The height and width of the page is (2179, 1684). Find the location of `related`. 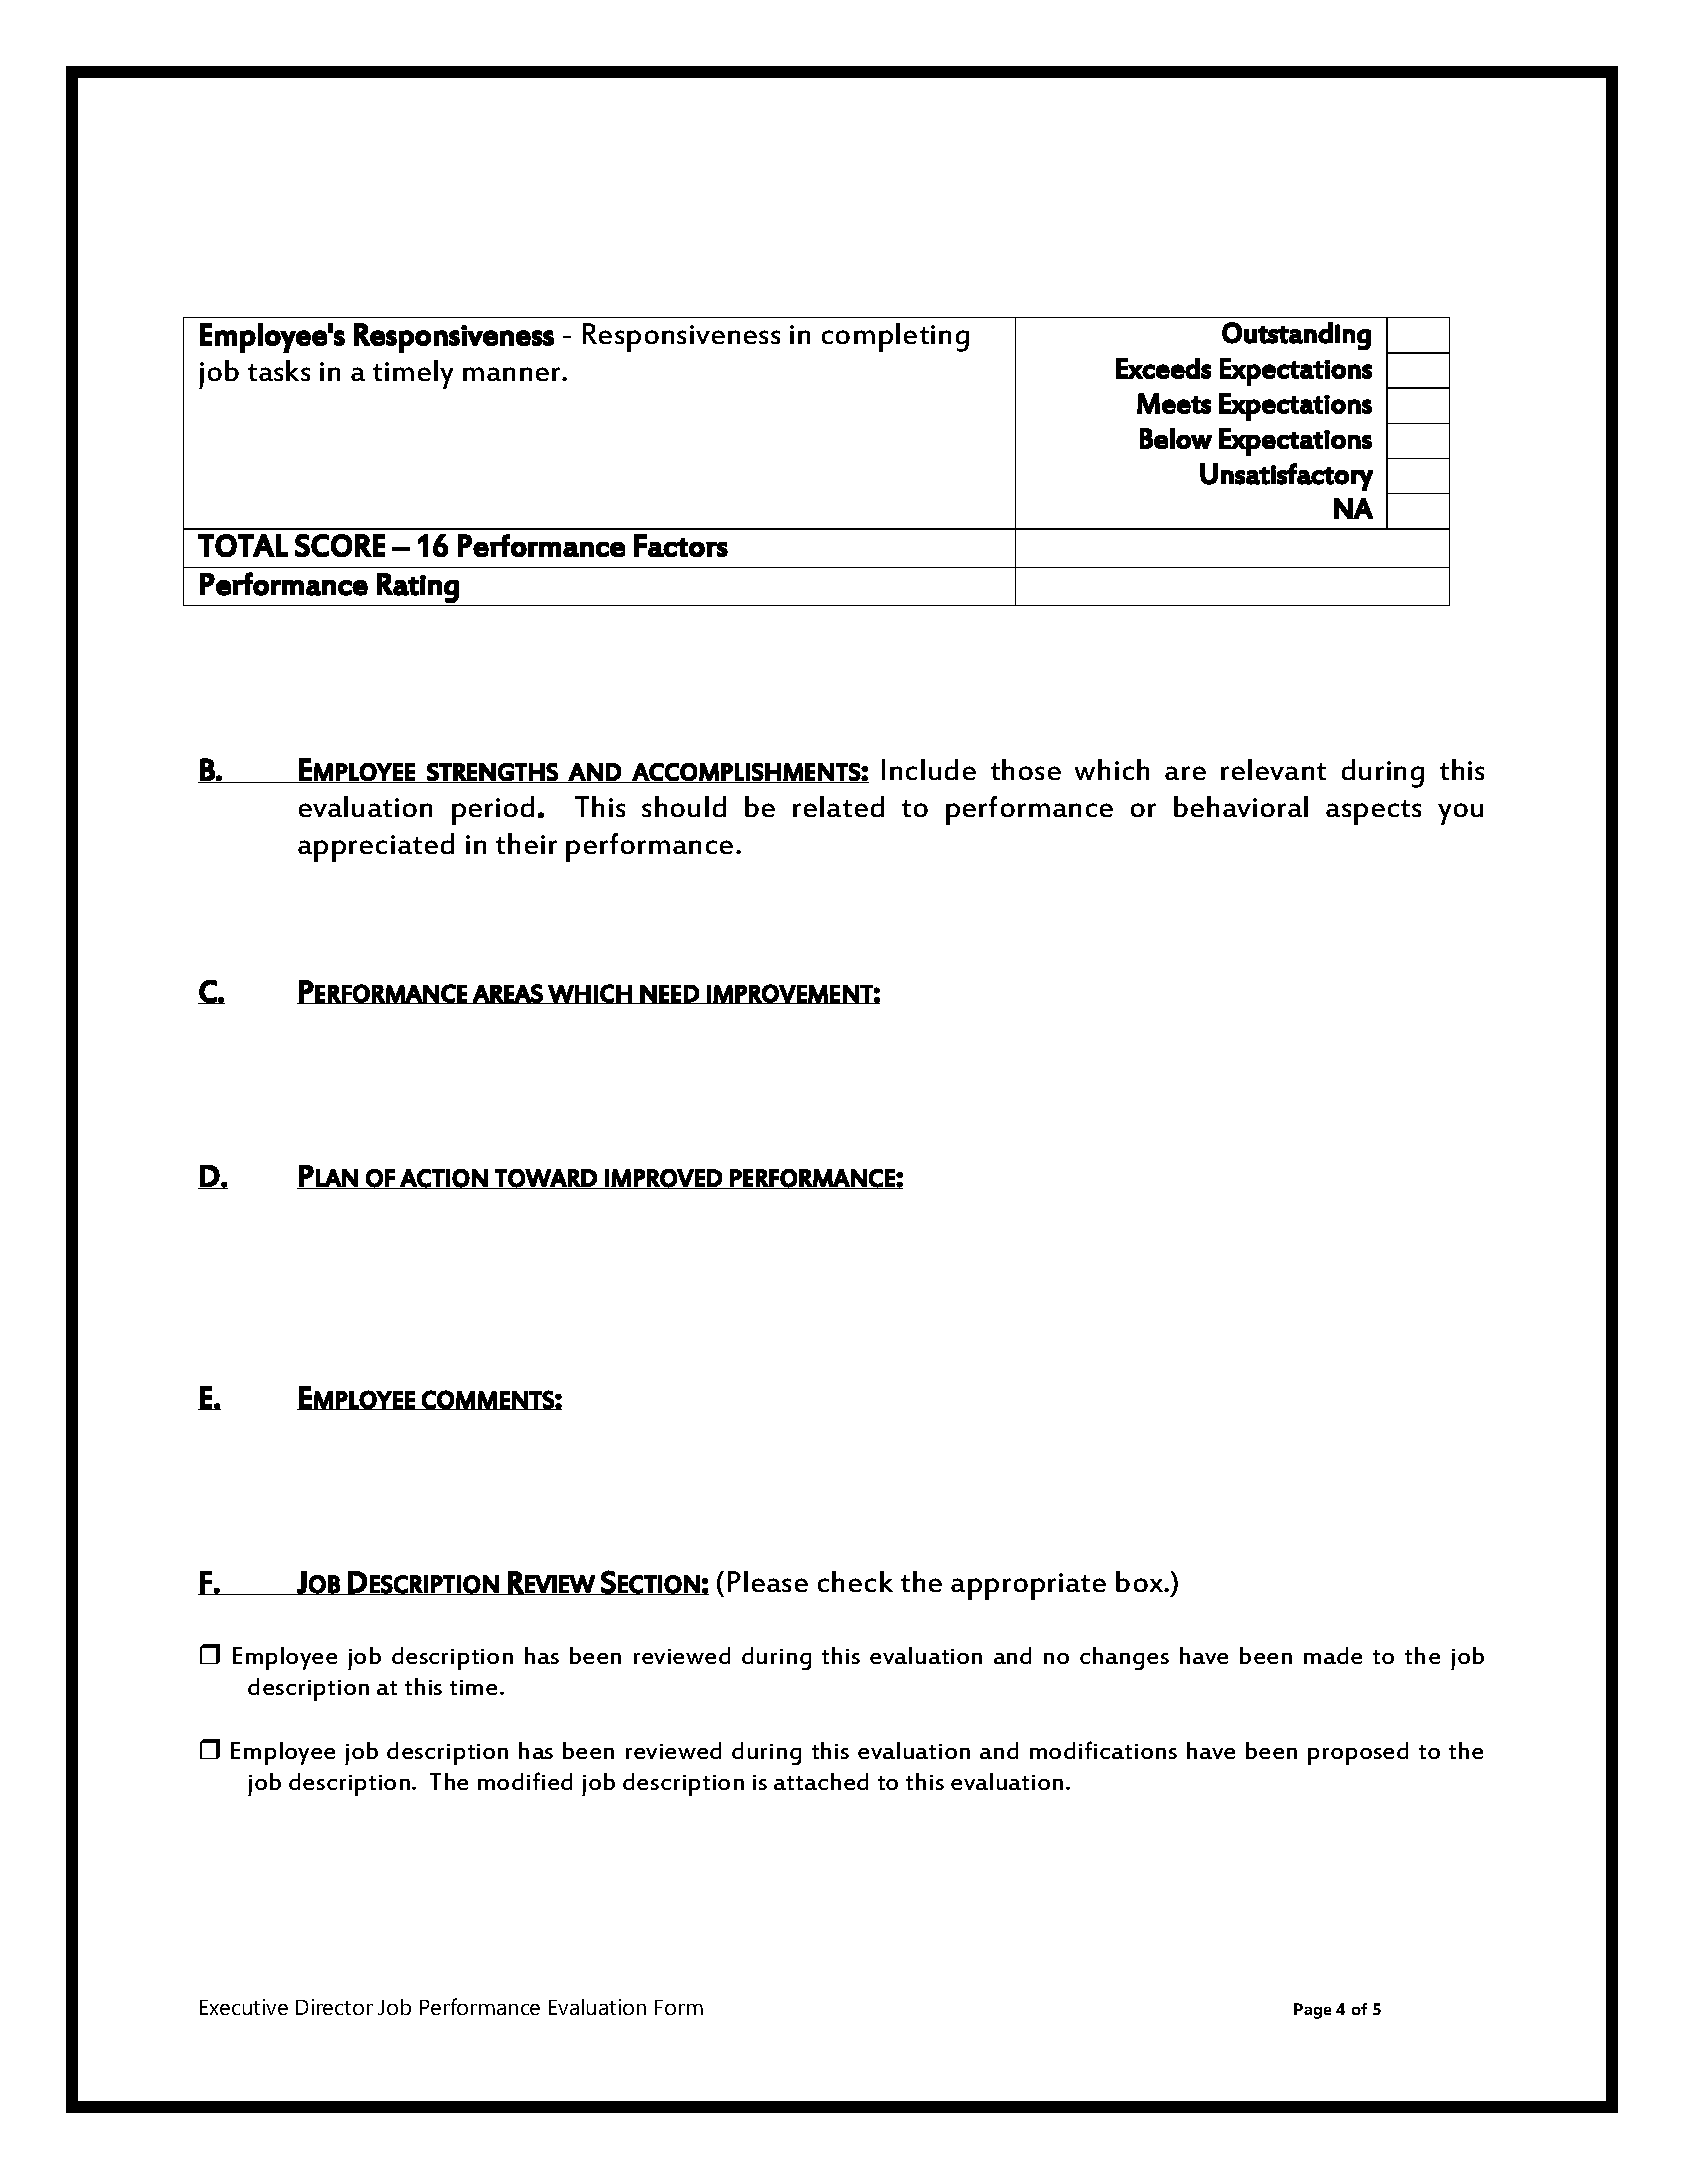

related is located at coordinates (838, 806).
